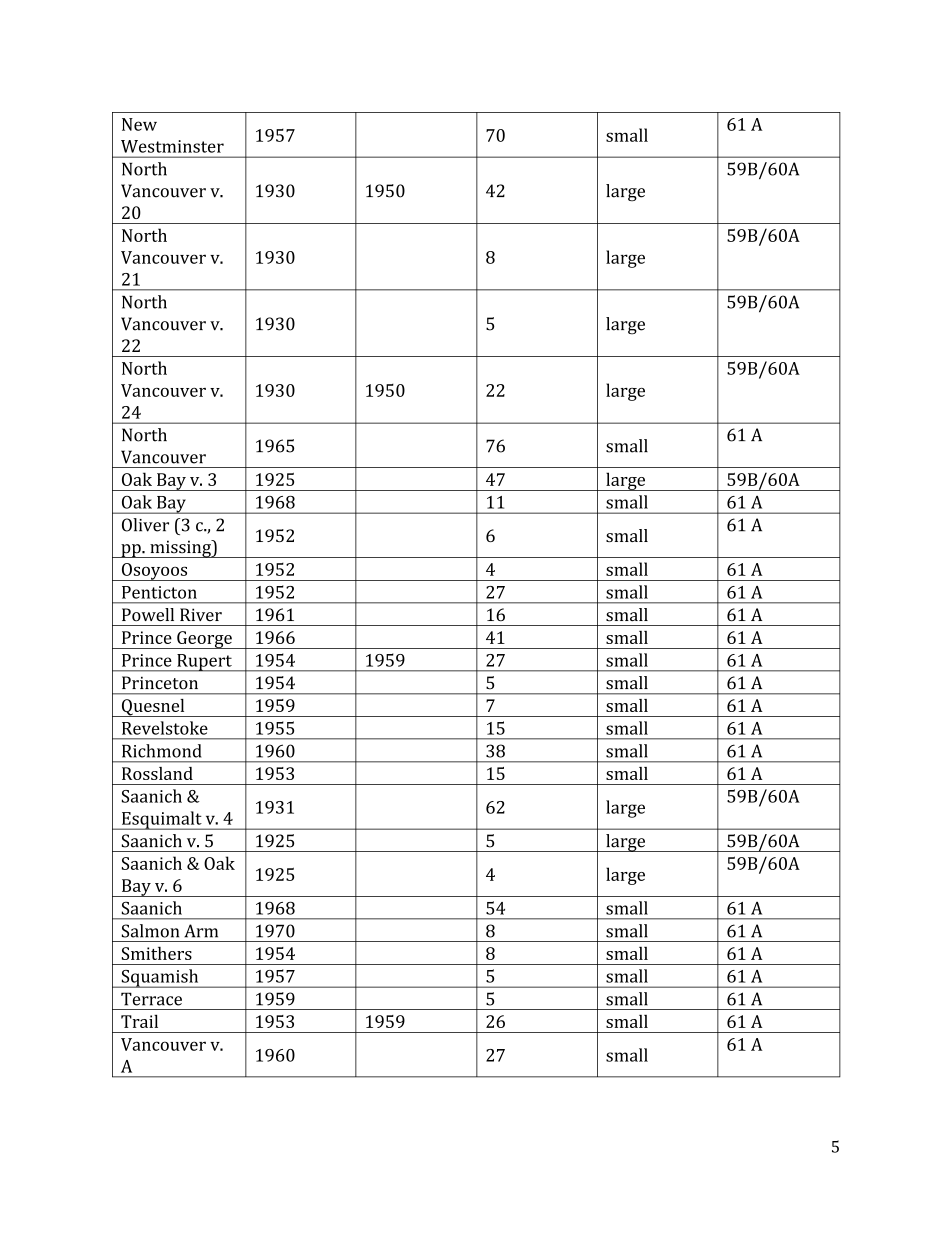 This image has width=952, height=1233. Describe the element at coordinates (180, 549) in the image. I see `missing` at that location.
